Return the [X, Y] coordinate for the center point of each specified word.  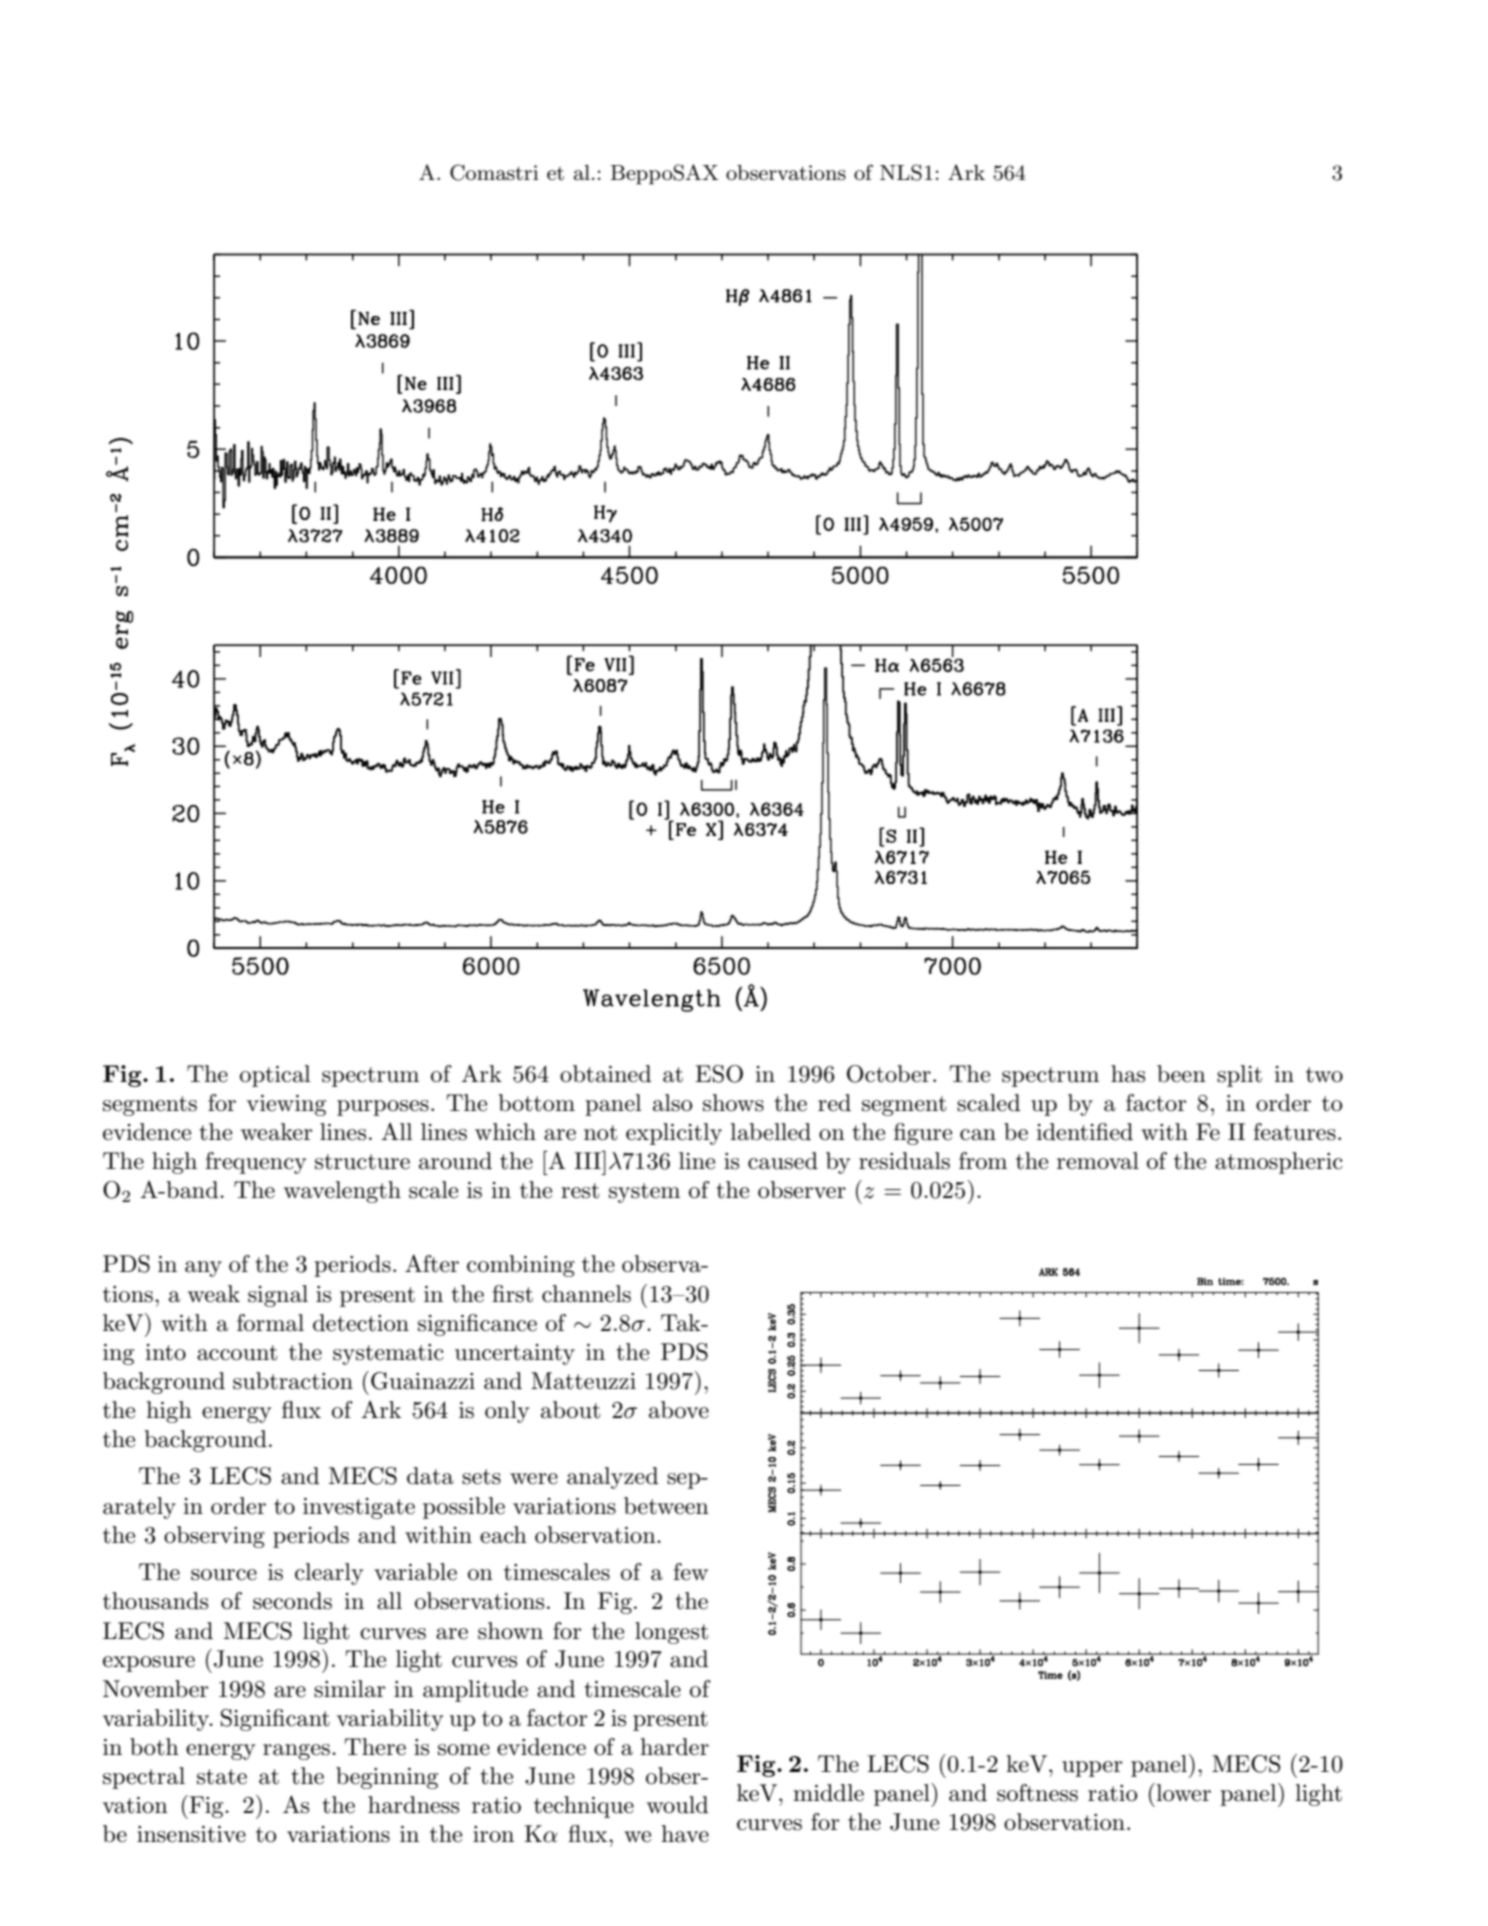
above [679, 1410]
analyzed [612, 1478]
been [1181, 1074]
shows [733, 1103]
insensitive [191, 1834]
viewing [286, 1105]
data [430, 1476]
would [677, 1805]
